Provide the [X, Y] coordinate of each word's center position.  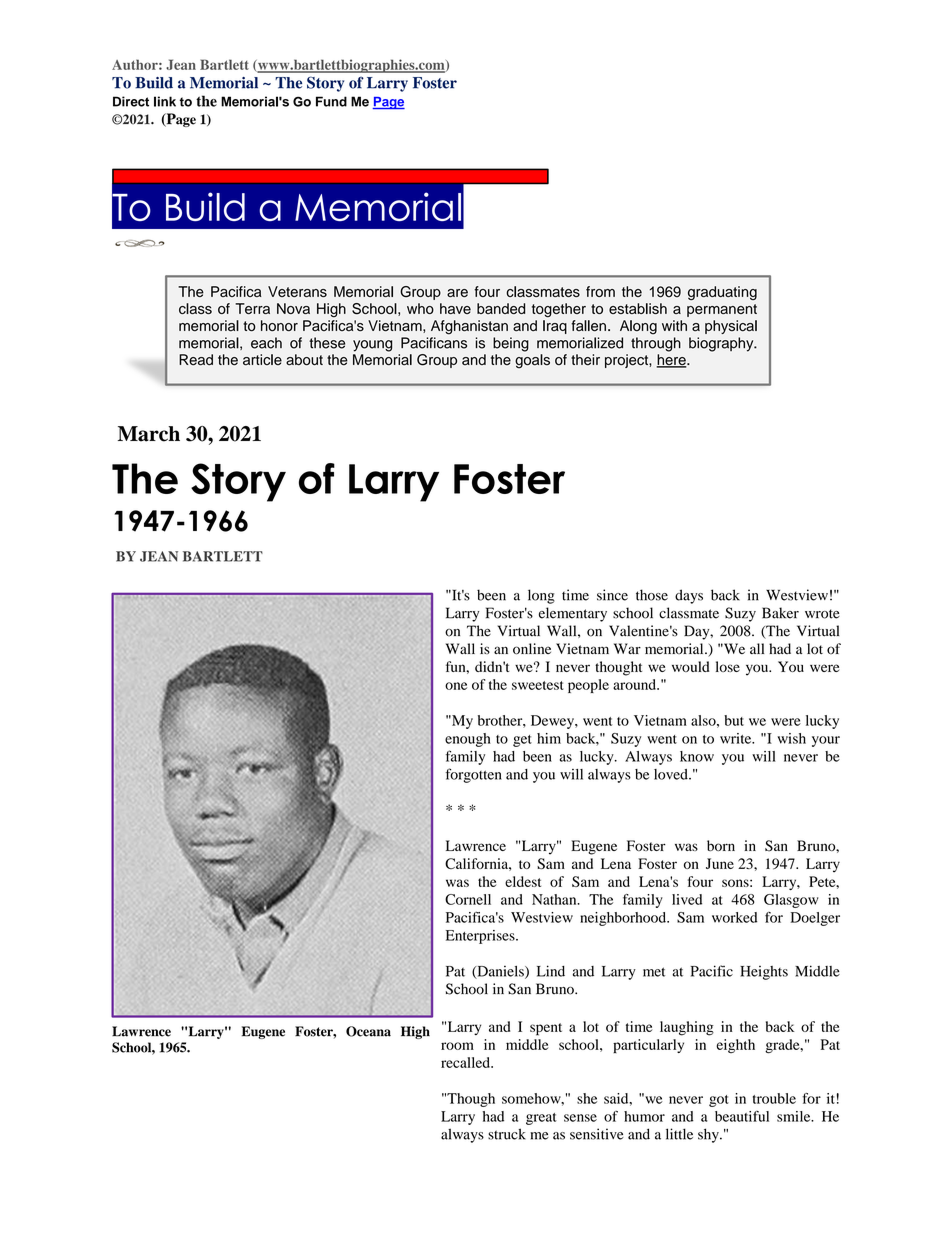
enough [468, 740]
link [165, 101]
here [672, 361]
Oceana [368, 1031]
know [697, 756]
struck [507, 1134]
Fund [331, 101]
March [149, 434]
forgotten [474, 775]
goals [532, 361]
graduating [722, 293]
